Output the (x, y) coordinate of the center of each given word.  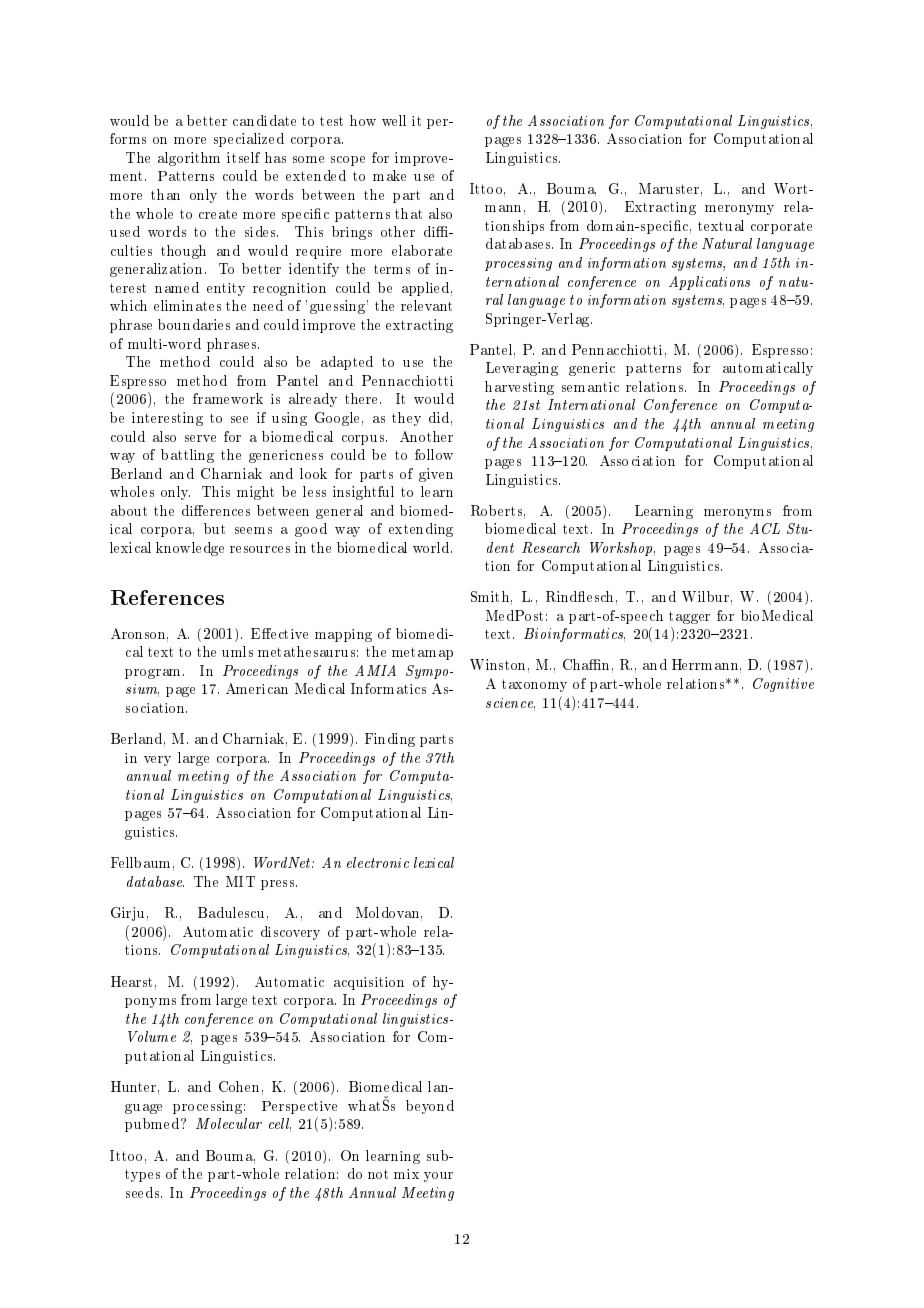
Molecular (229, 1123)
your (438, 1177)
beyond (430, 1107)
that (408, 213)
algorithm (189, 159)
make (389, 175)
